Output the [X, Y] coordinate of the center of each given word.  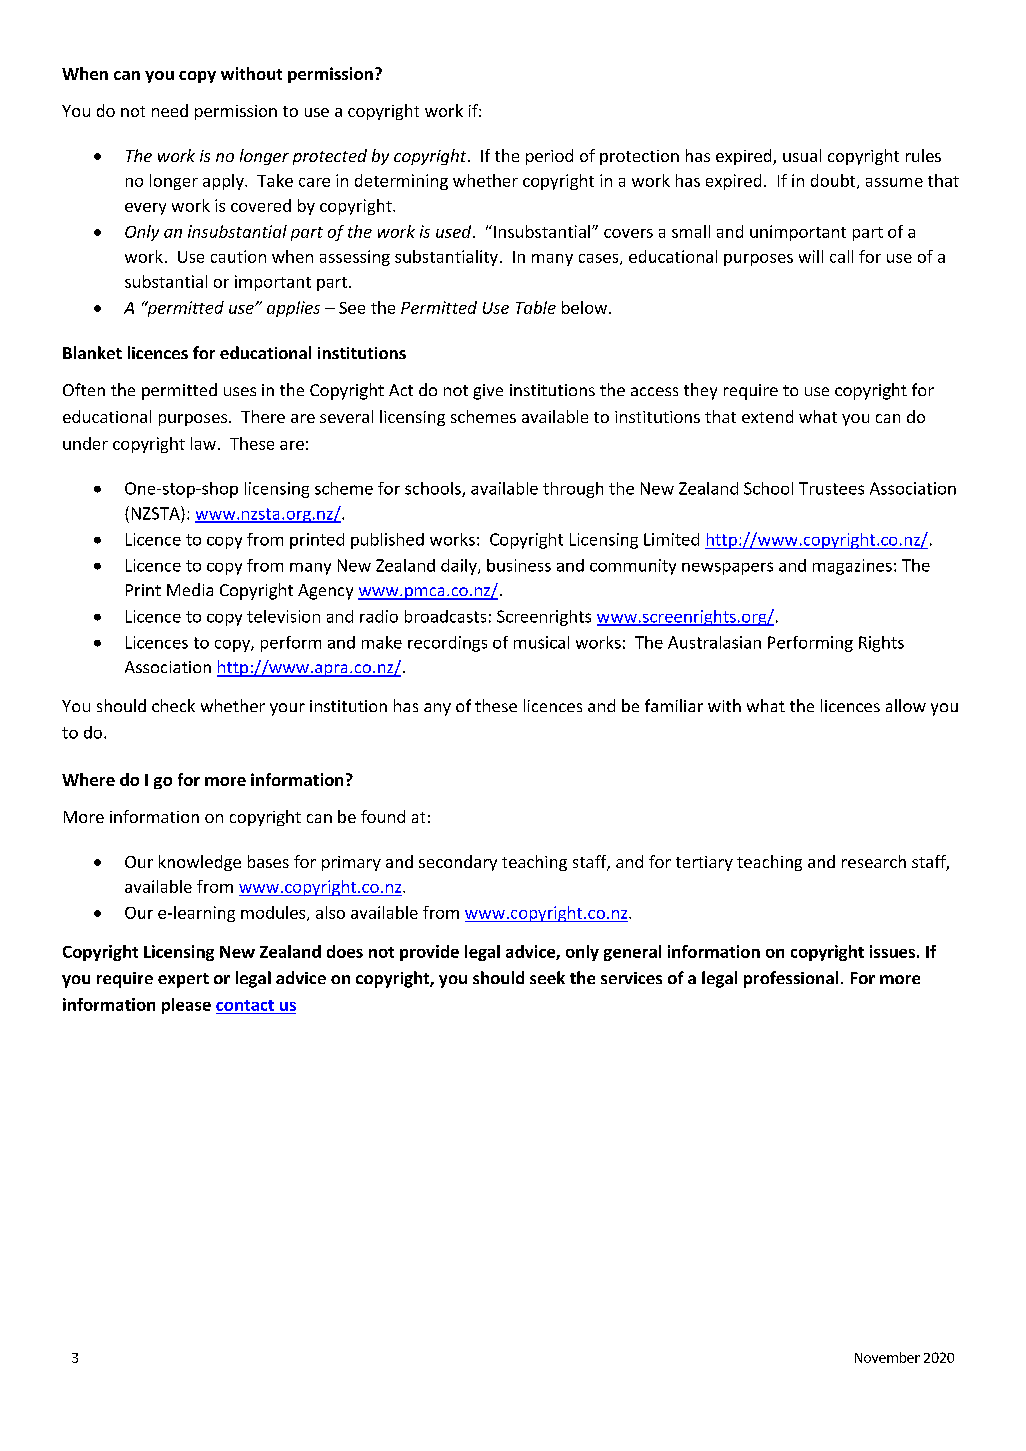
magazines [852, 567]
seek [547, 977]
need [170, 110]
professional [791, 979]
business [519, 565]
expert [183, 980]
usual [802, 155]
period [549, 157]
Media [190, 589]
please [186, 1006]
